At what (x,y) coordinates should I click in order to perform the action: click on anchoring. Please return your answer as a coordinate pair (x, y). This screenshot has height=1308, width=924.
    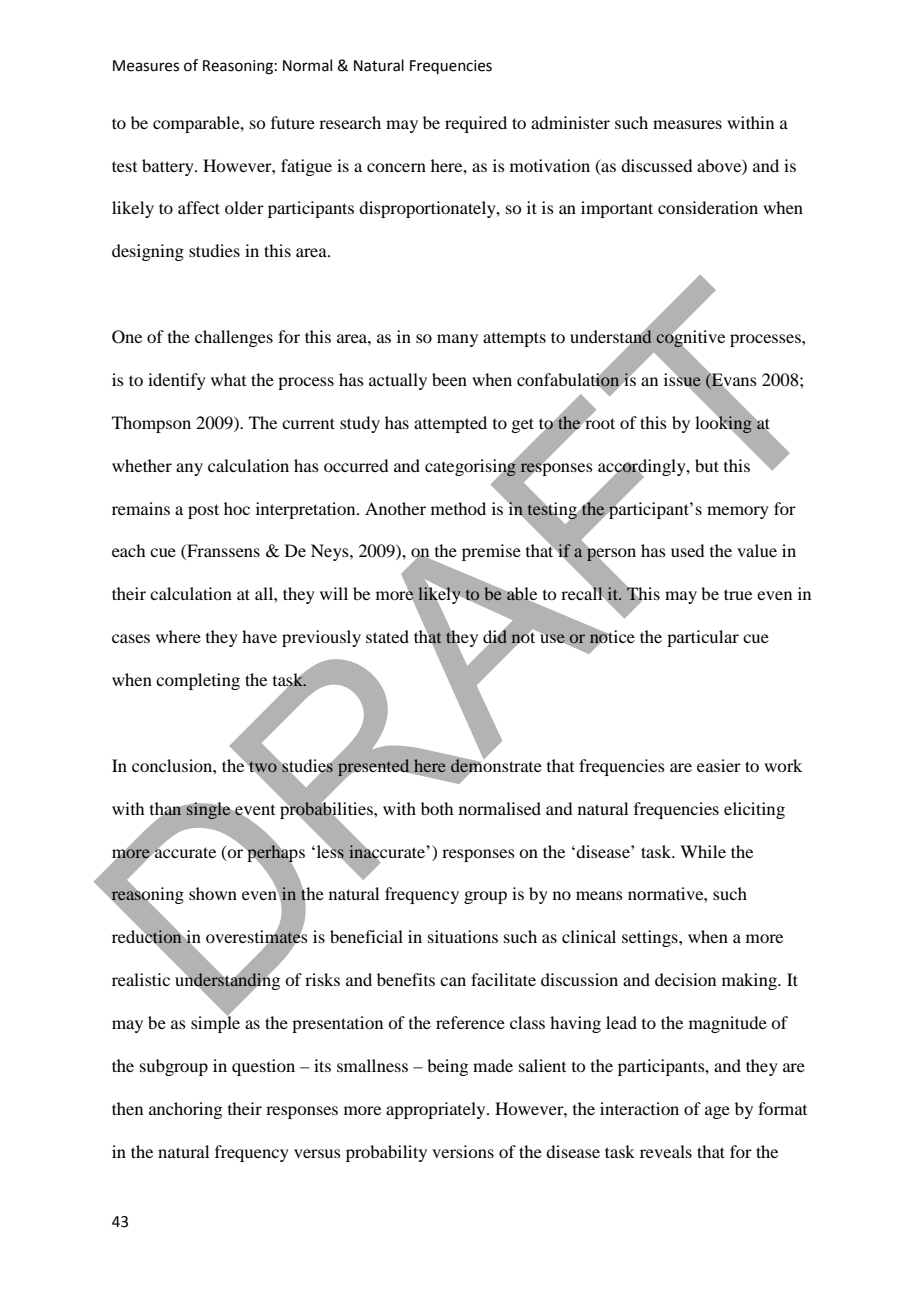
    Looking at the image, I should click on (185, 1110).
